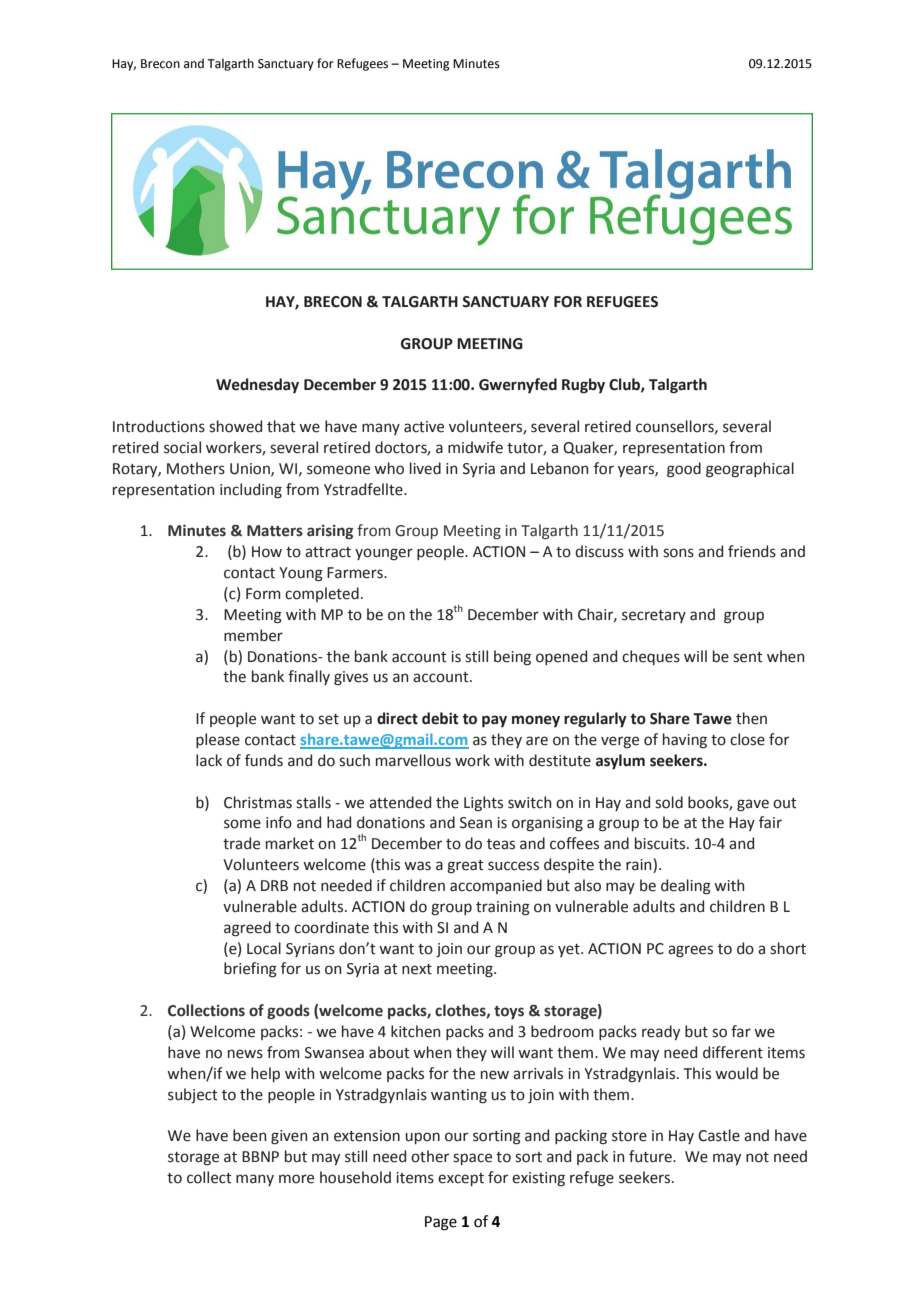 This page has height=1308, width=924. What do you see at coordinates (753, 805) in the page?
I see `gave` at bounding box center [753, 805].
